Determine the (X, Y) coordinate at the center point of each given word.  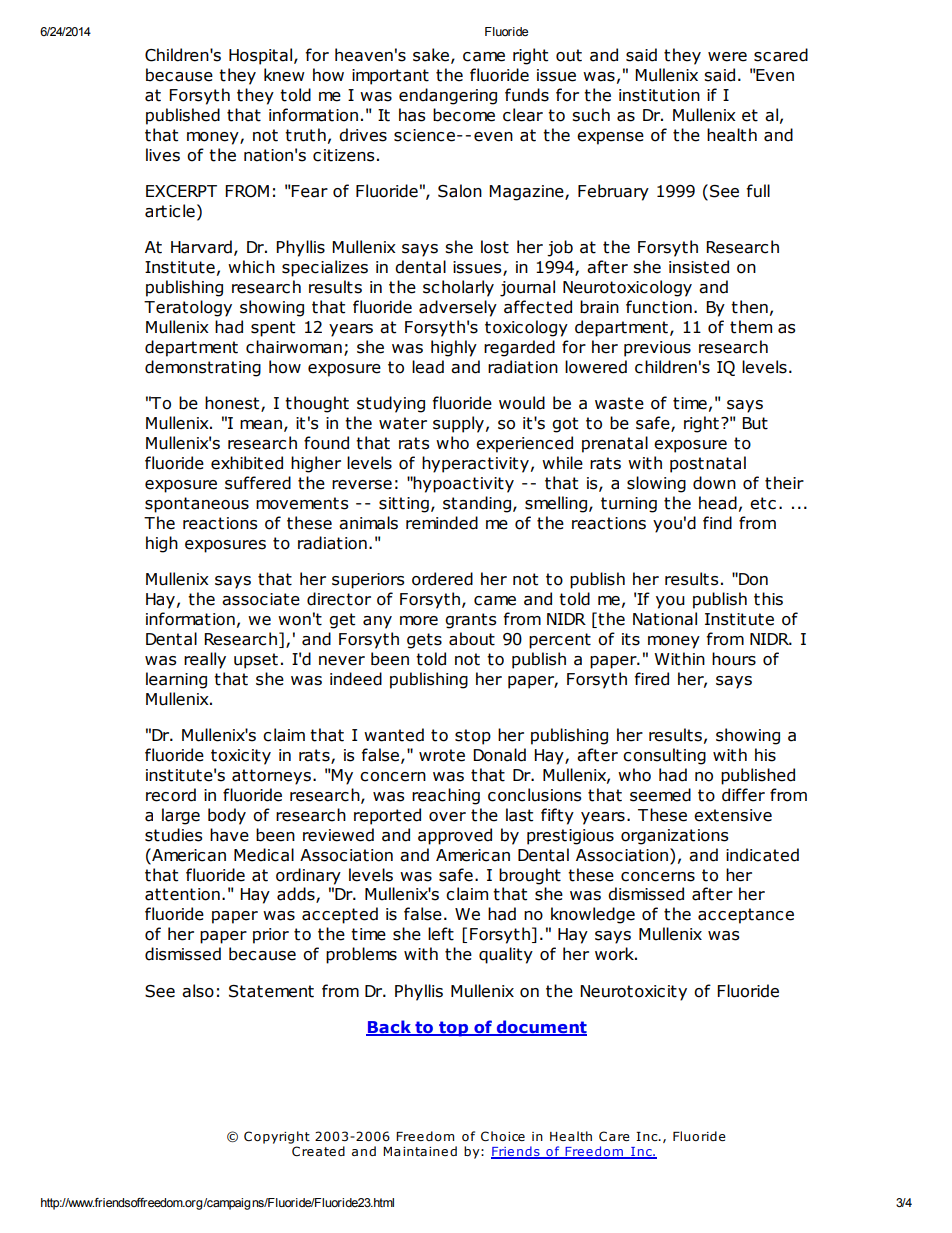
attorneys (271, 777)
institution (659, 95)
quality (506, 955)
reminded (442, 523)
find (717, 523)
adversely (458, 308)
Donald (499, 755)
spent (273, 329)
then (749, 307)
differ (743, 795)
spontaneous (197, 505)
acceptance (746, 916)
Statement (271, 991)
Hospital (262, 56)
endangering (448, 96)
